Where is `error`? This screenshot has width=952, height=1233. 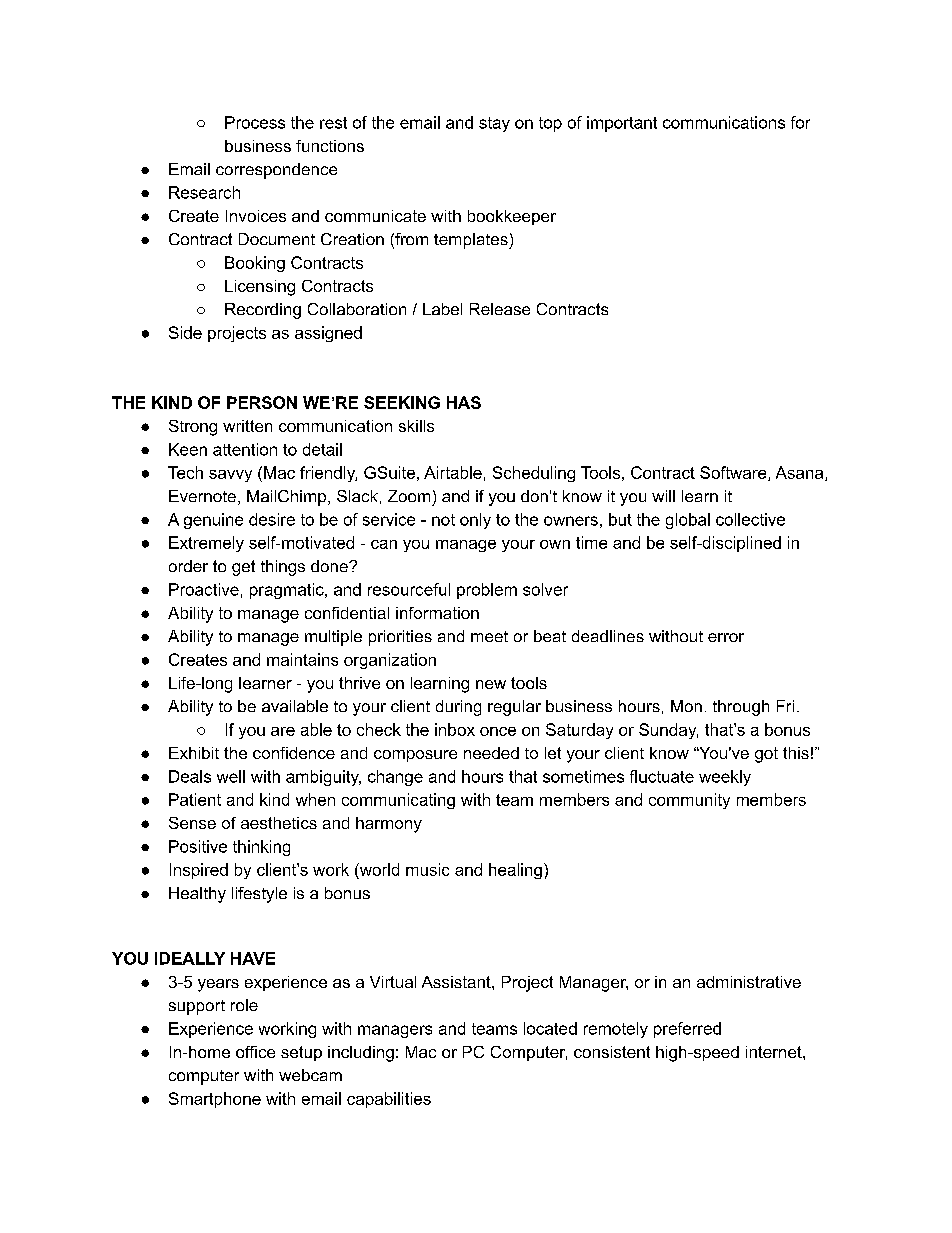
error is located at coordinates (726, 637).
